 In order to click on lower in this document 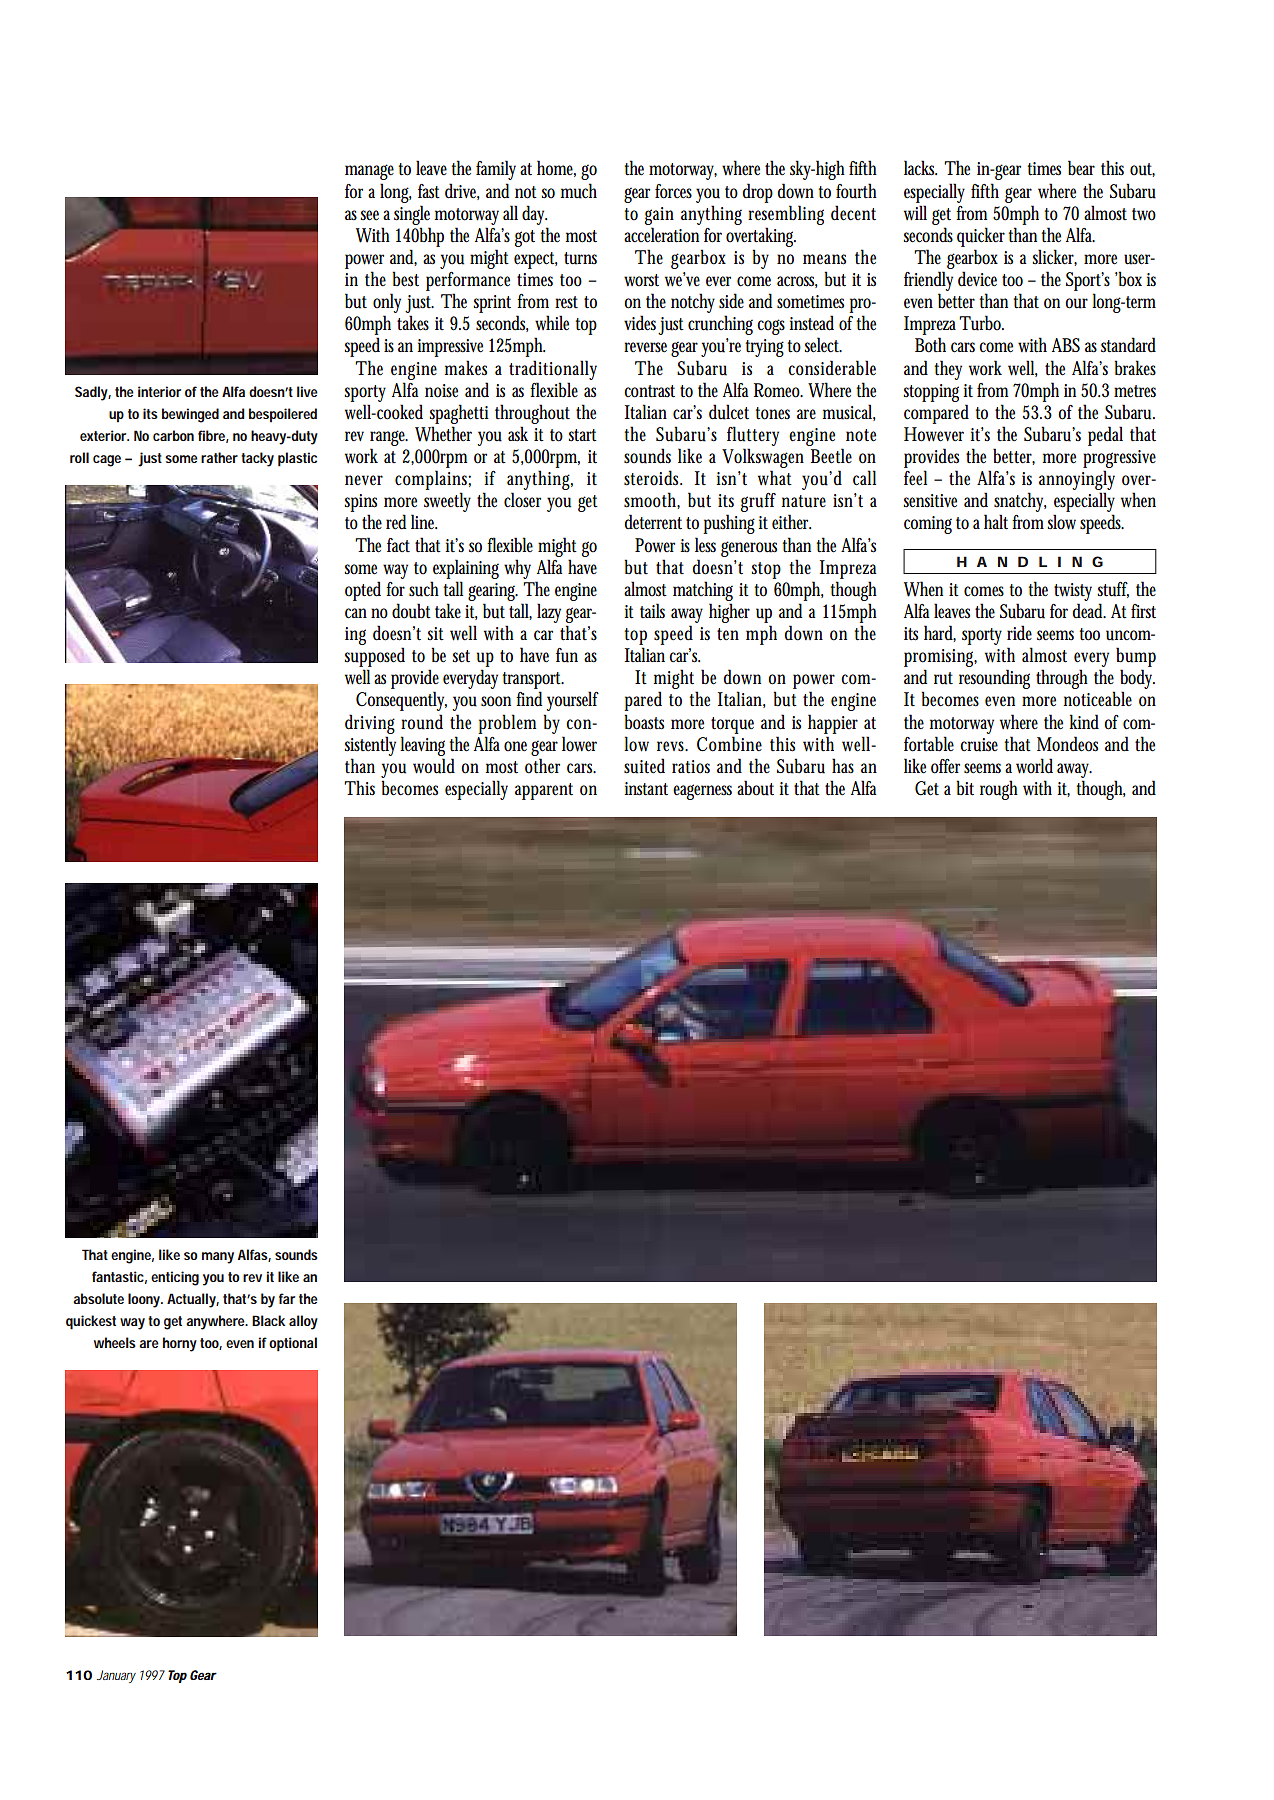, I will do `click(579, 744)`.
